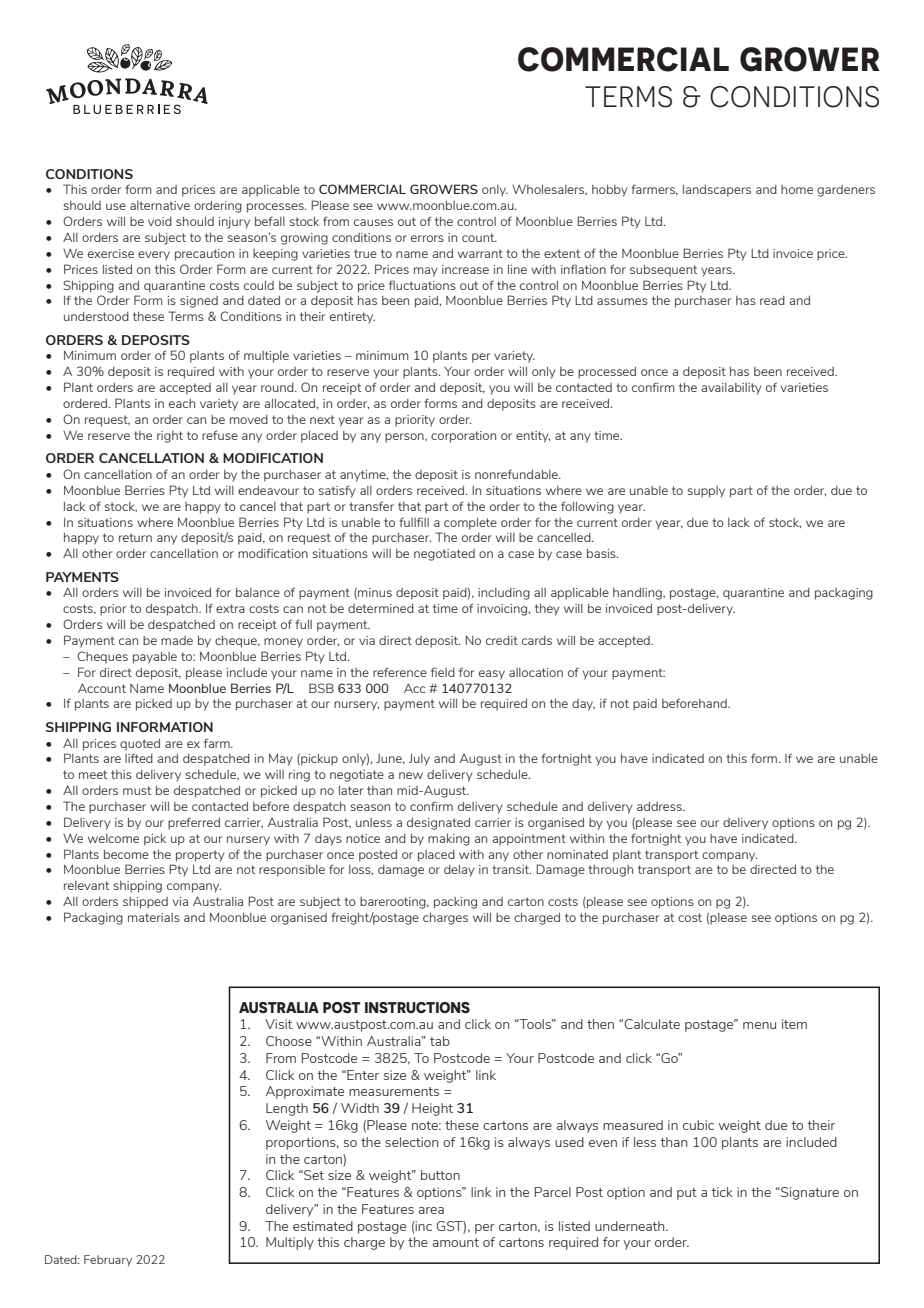 The image size is (924, 1308). Describe the element at coordinates (140, 745) in the image. I see `quoted` at that location.
